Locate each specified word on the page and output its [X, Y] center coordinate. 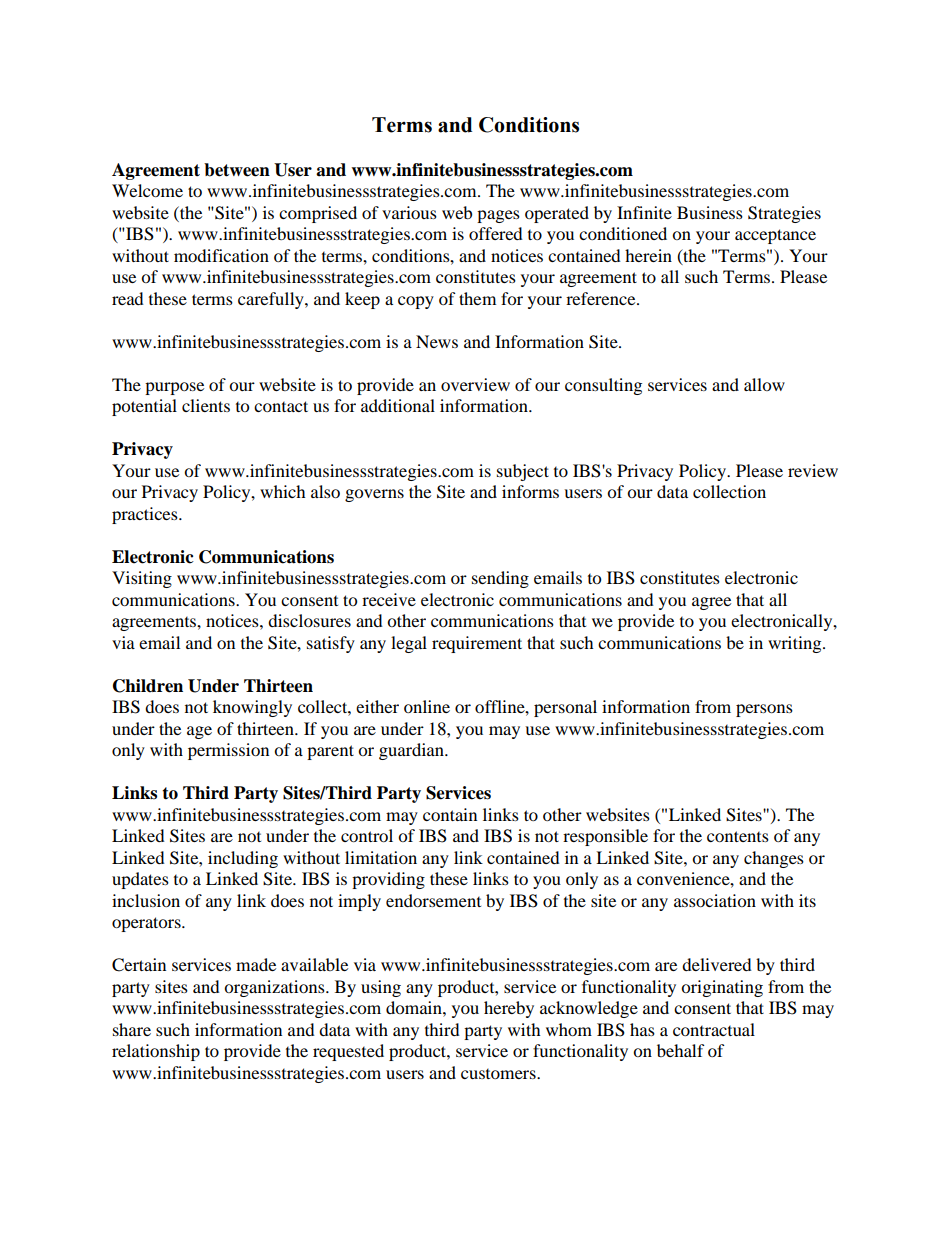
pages [498, 216]
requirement [477, 644]
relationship [156, 1052]
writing [796, 644]
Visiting [142, 579]
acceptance [775, 236]
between [237, 170]
